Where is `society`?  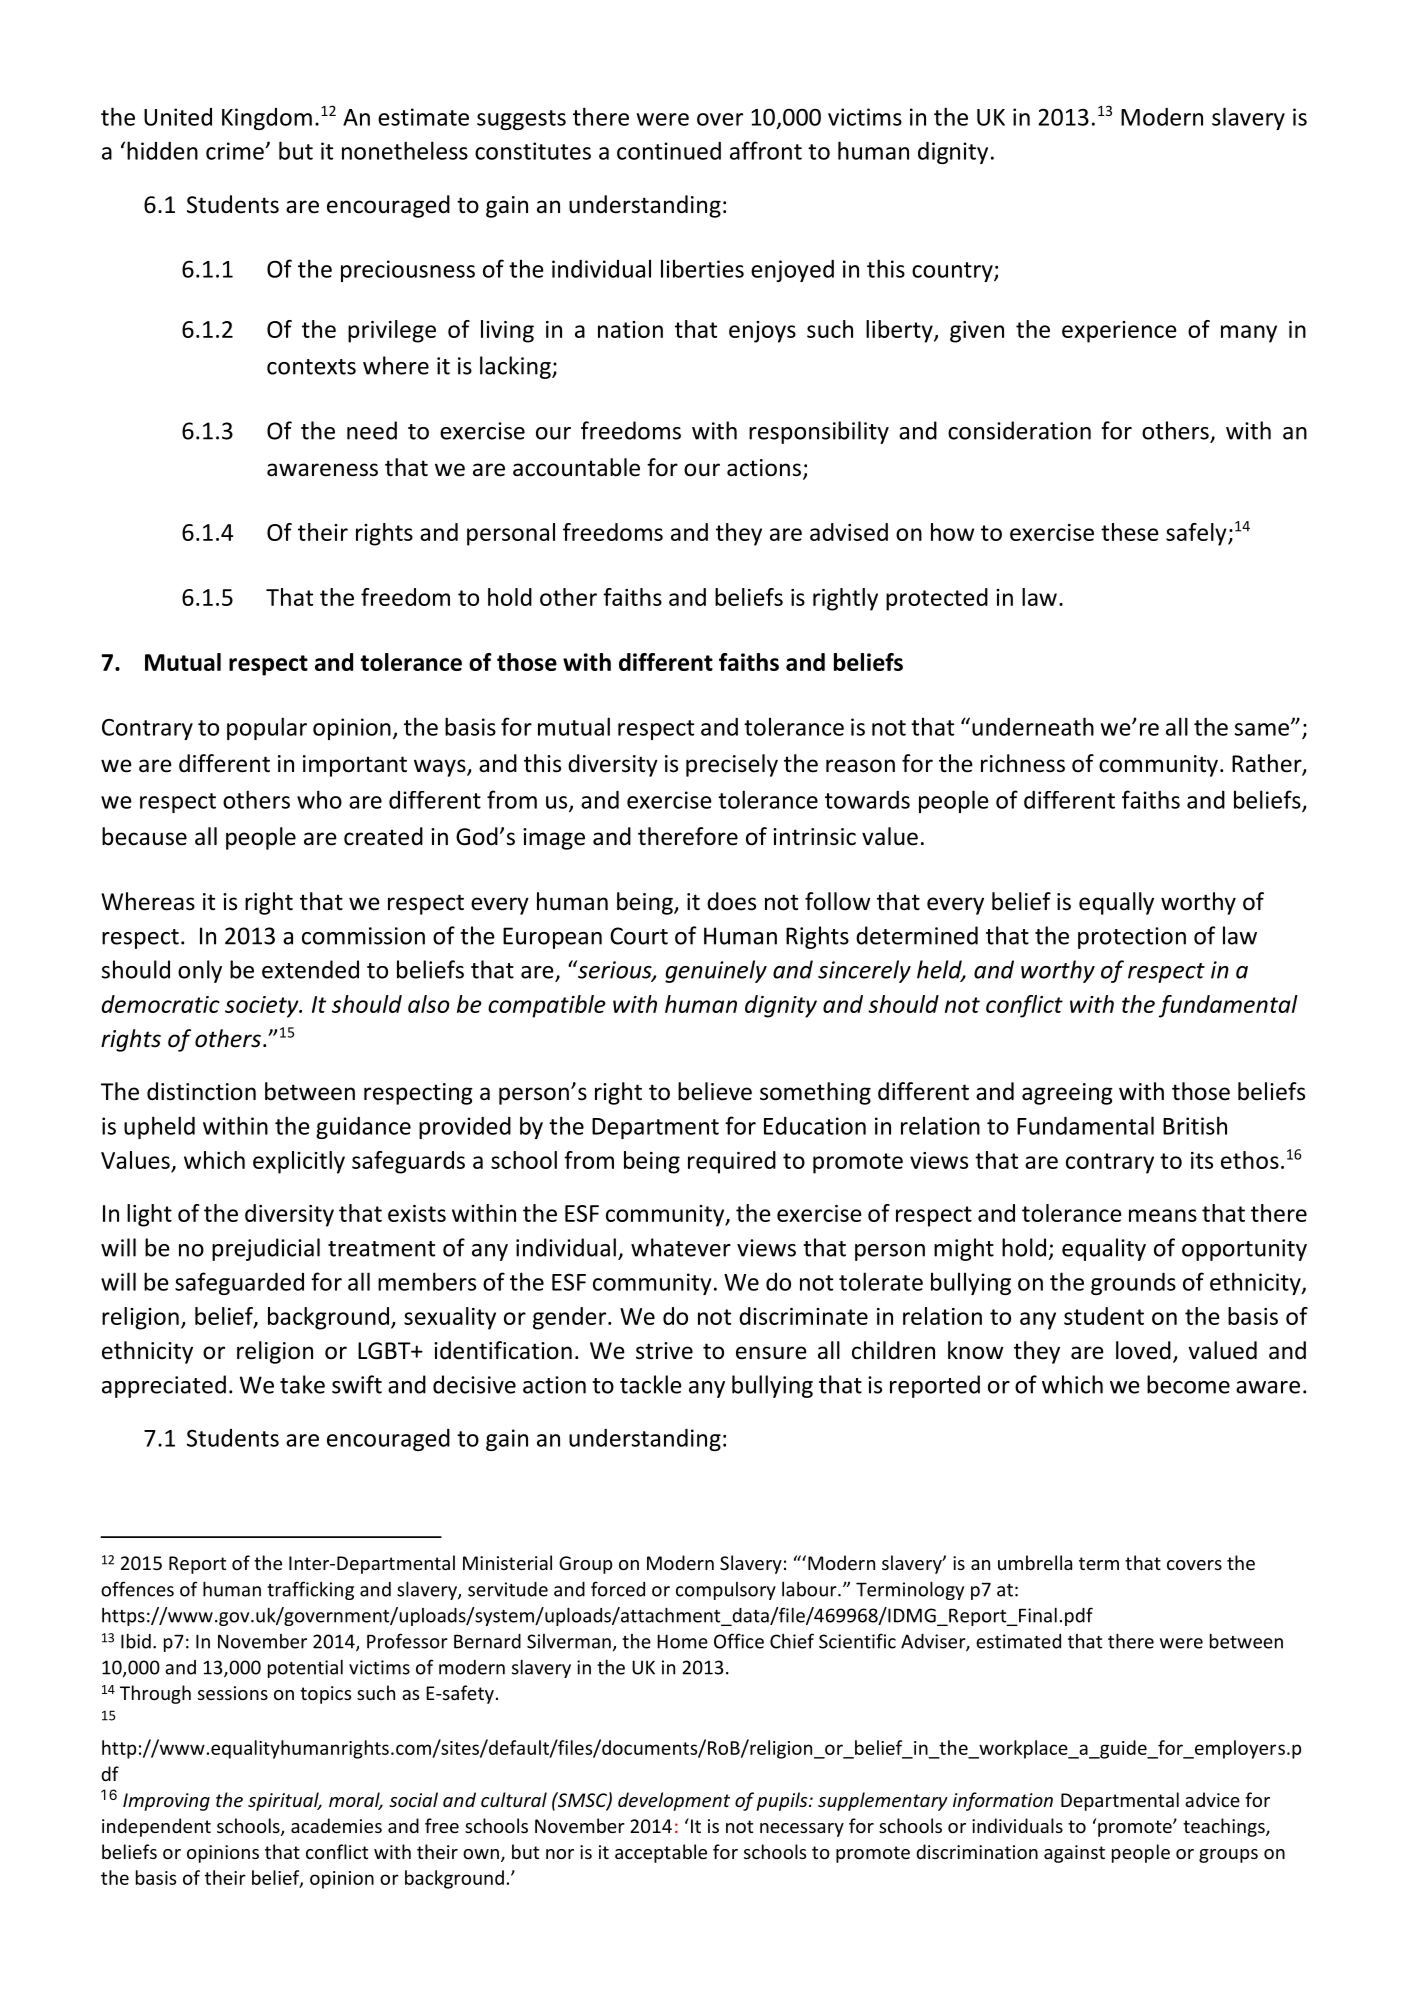 society is located at coordinates (263, 1007).
